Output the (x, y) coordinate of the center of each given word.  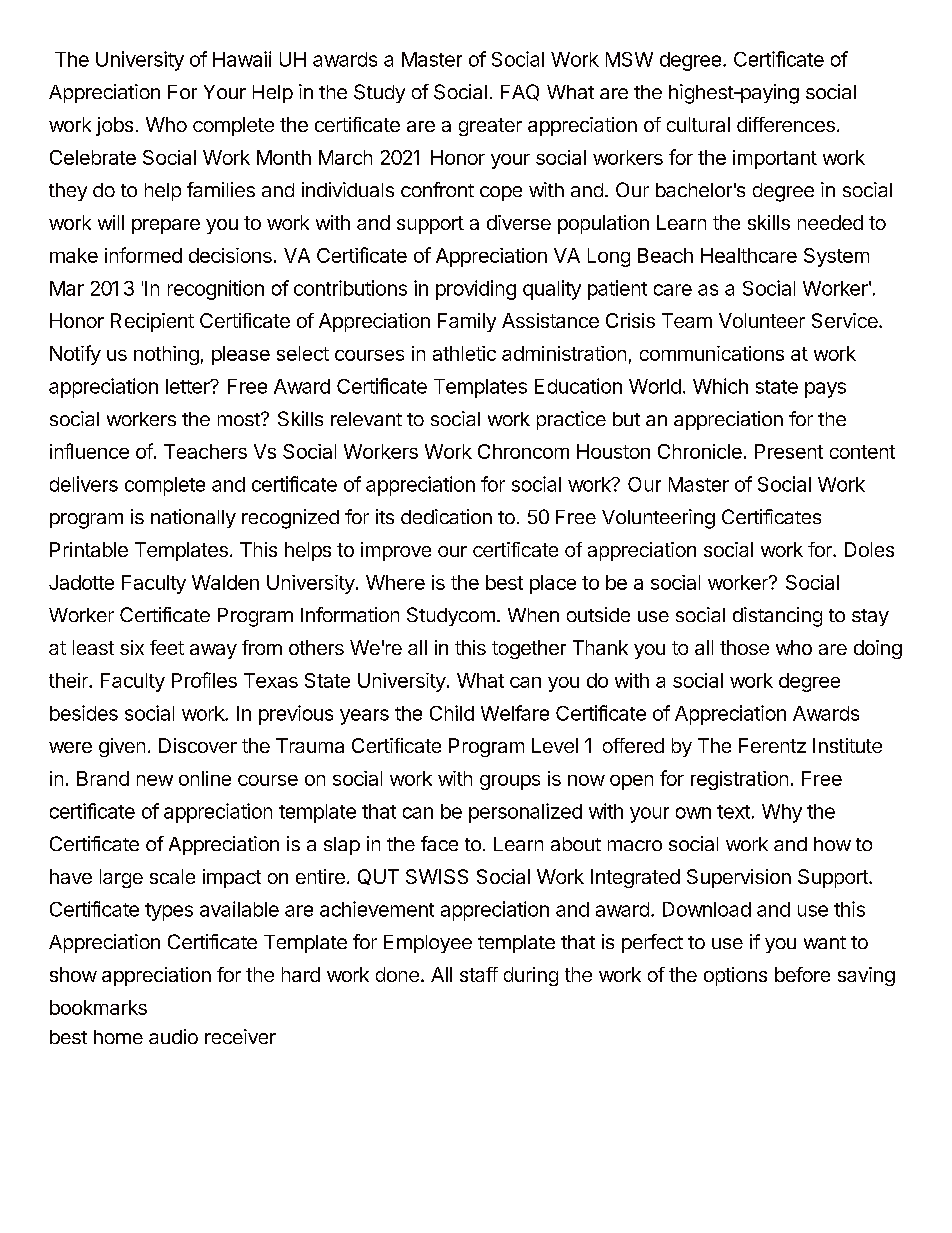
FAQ (520, 92)
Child (452, 713)
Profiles (204, 680)
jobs (114, 126)
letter (189, 386)
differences (786, 124)
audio (173, 1036)
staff (479, 974)
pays (825, 390)
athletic (464, 353)
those (744, 647)
